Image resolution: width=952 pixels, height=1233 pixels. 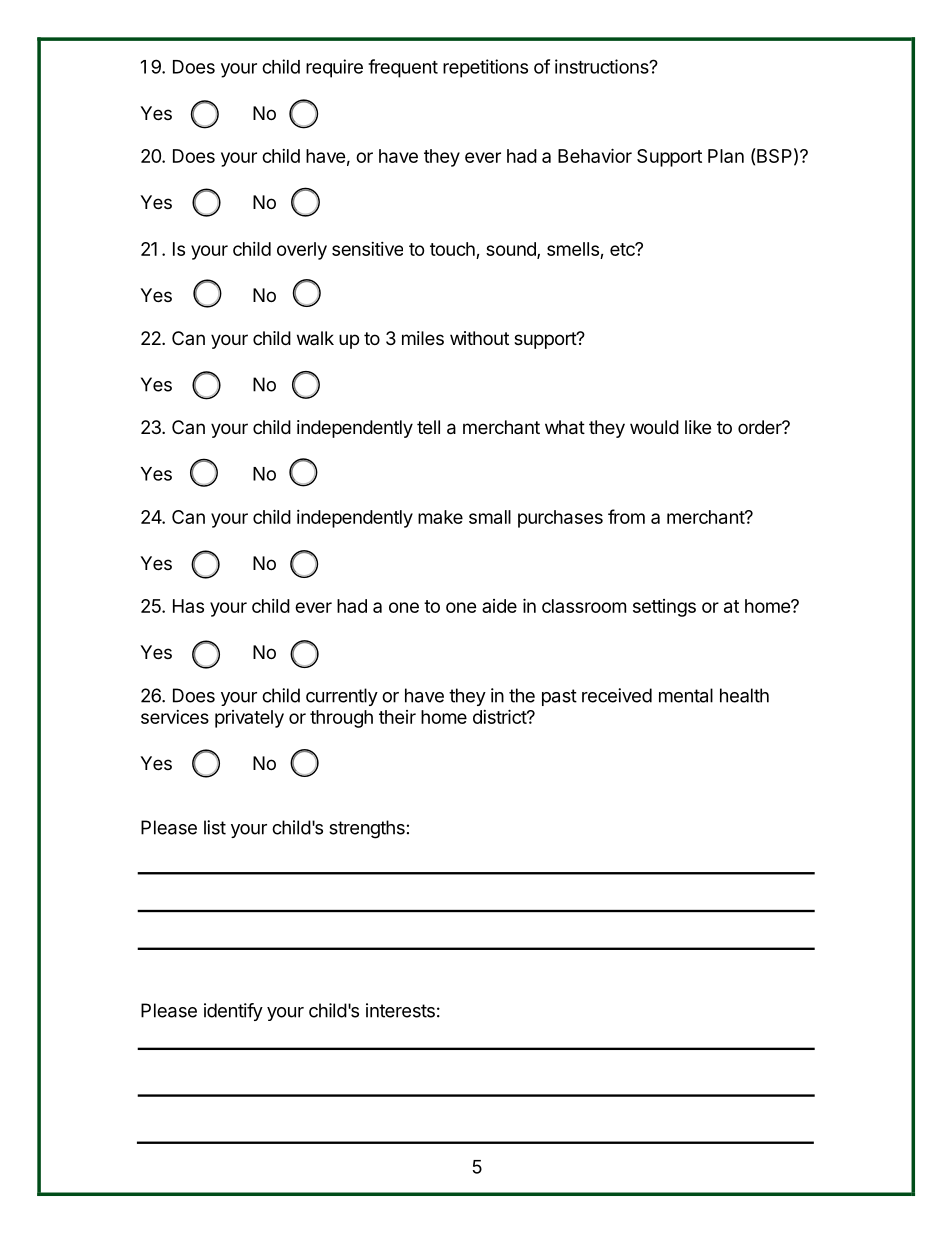 What do you see at coordinates (485, 68) in the screenshot?
I see `repetitions` at bounding box center [485, 68].
